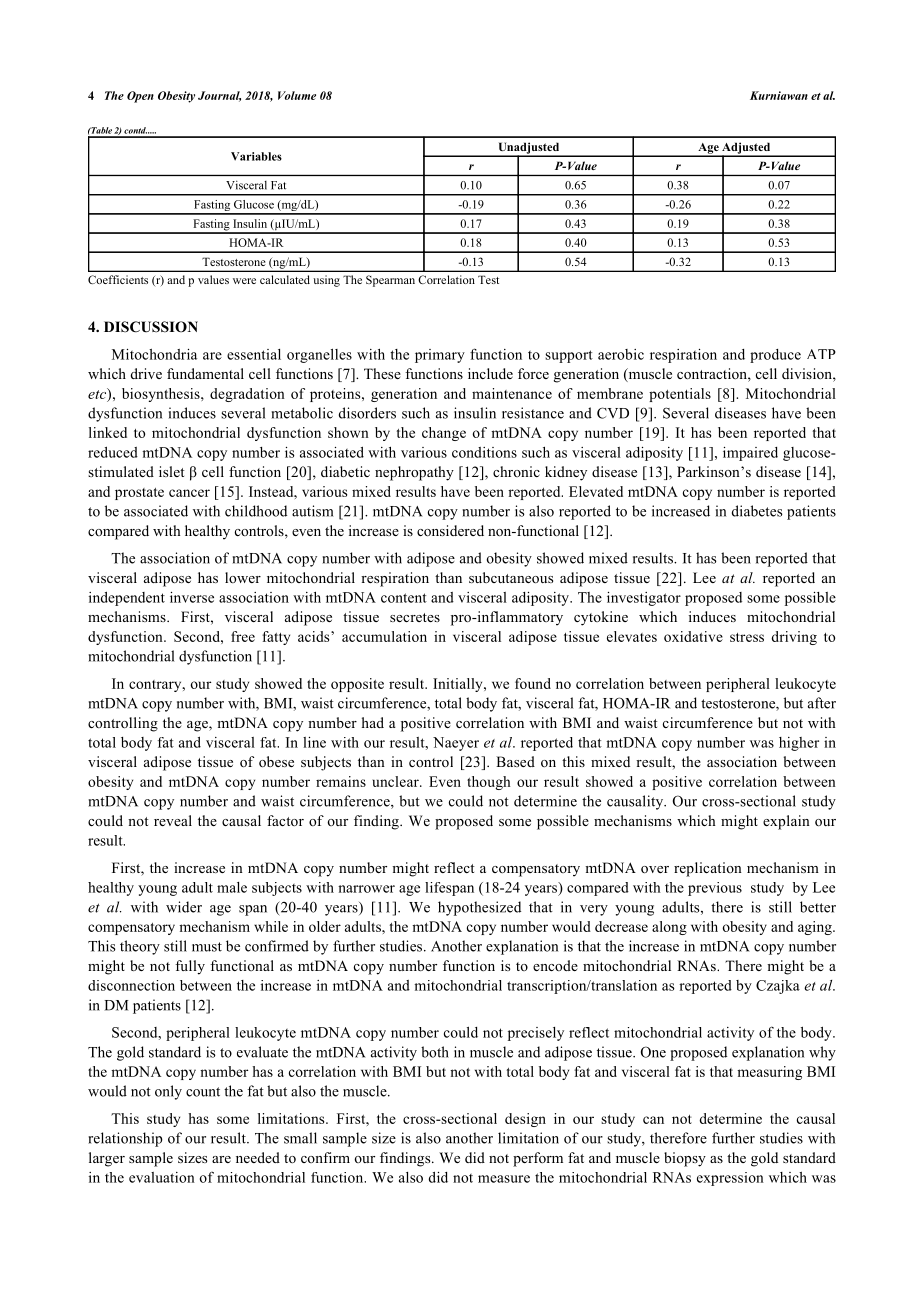  Describe the element at coordinates (489, 783) in the document. I see `though` at that location.
